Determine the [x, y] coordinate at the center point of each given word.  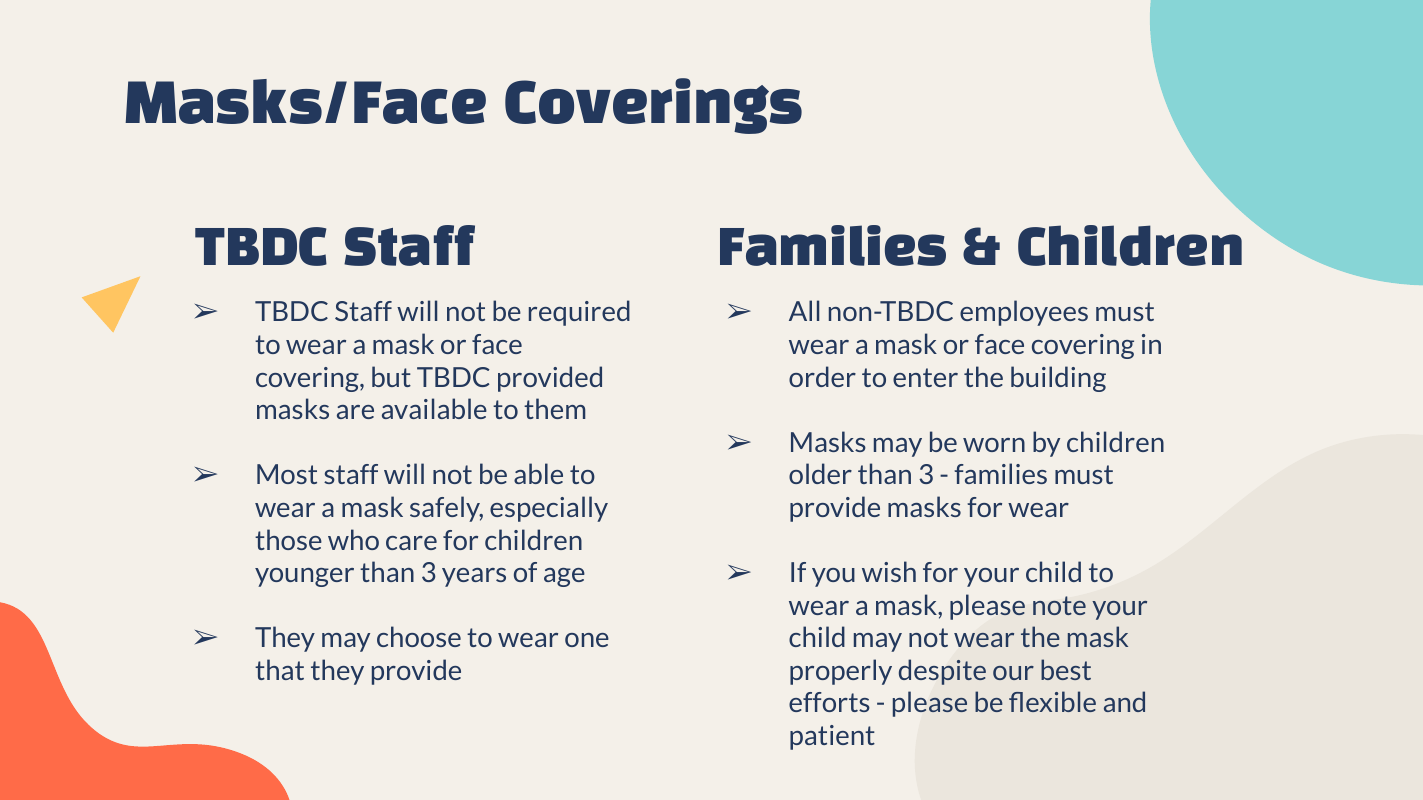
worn [994, 445]
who [353, 539]
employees [1024, 313]
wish [889, 571]
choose [419, 636]
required [579, 313]
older [820, 473]
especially [549, 509]
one [587, 640]
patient [832, 737]
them [554, 408]
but [391, 376]
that [279, 669]
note [1059, 605]
